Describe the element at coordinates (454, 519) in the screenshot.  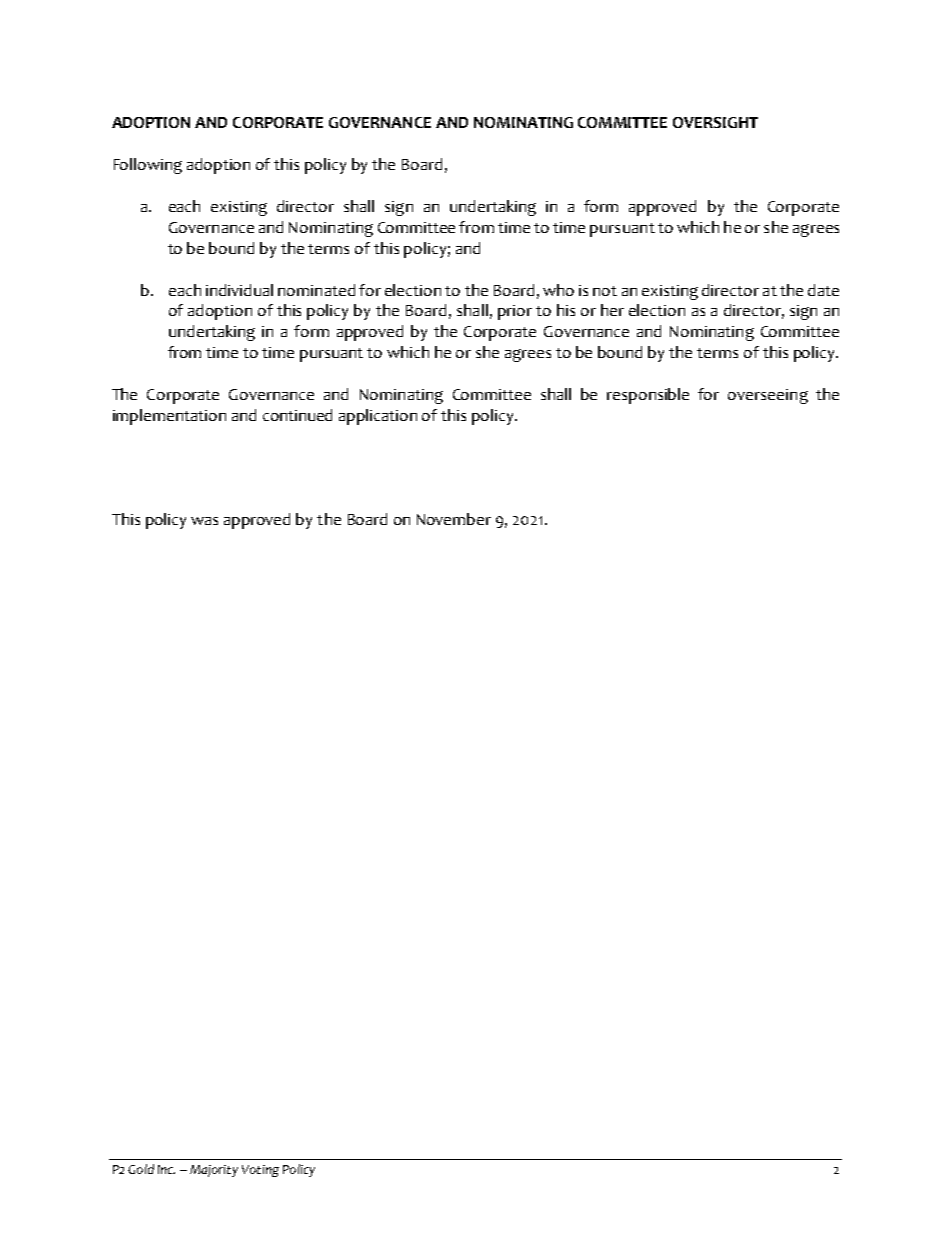
I see `November` at that location.
